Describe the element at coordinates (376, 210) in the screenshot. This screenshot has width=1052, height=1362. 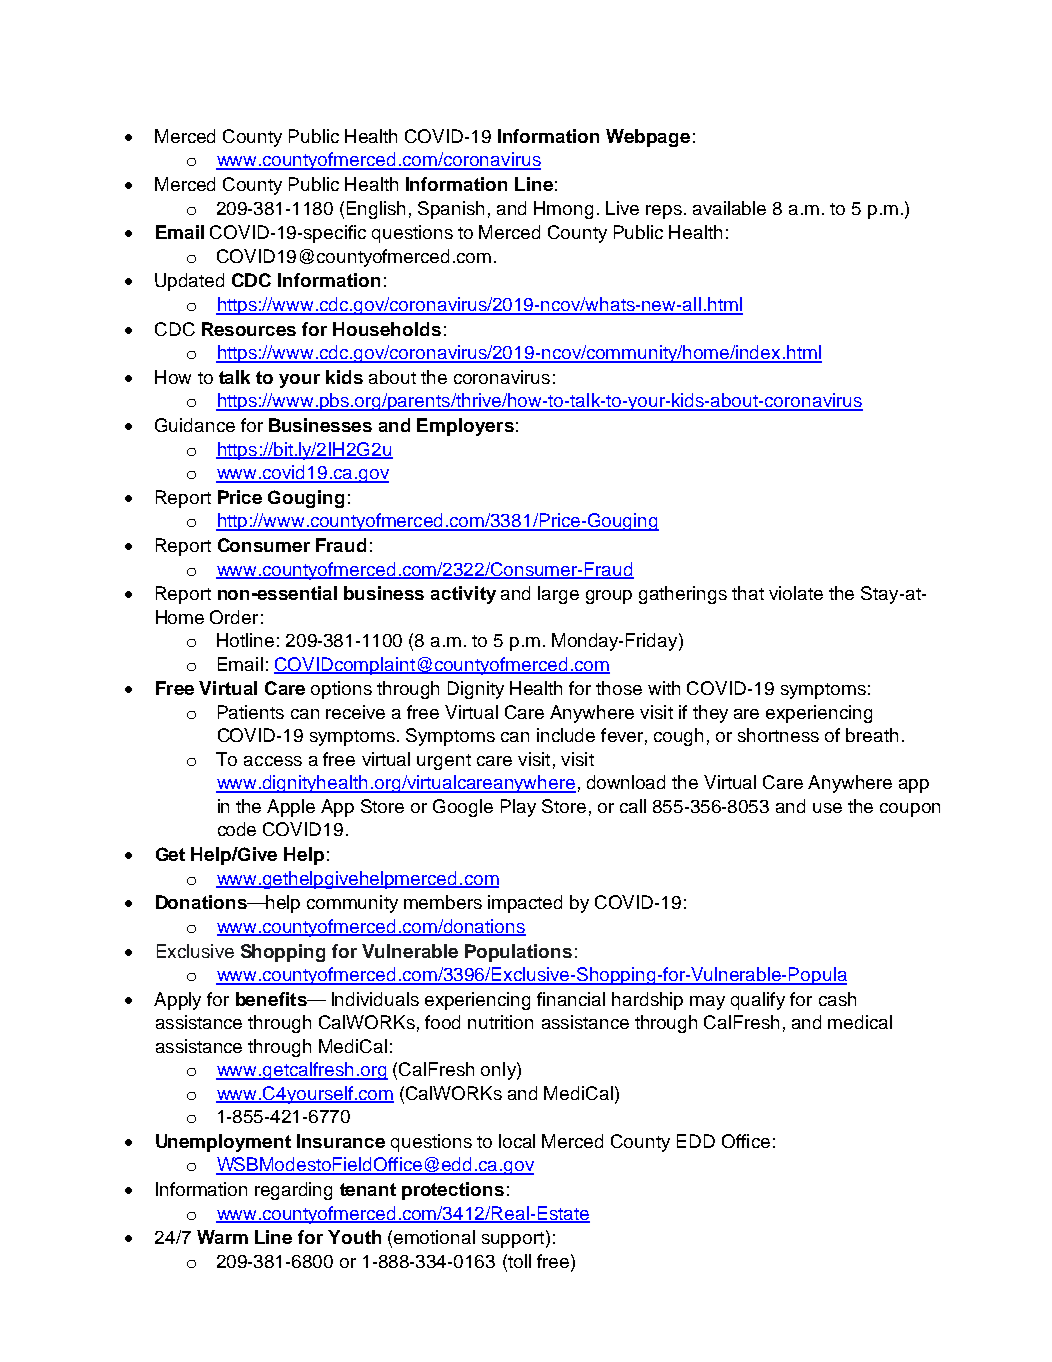
I see `English` at that location.
